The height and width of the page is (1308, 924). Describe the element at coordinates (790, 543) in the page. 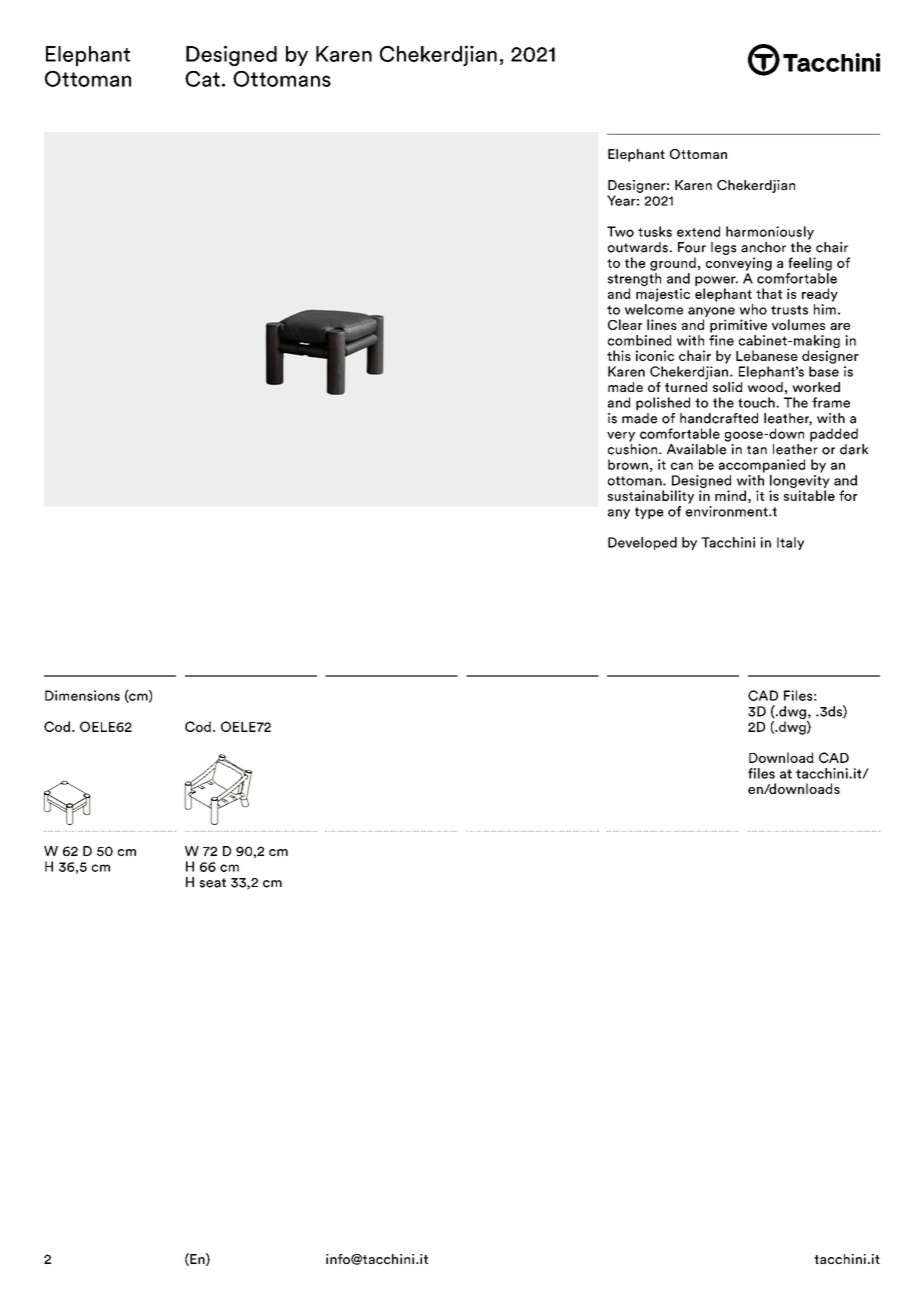

I see `Italy` at that location.
